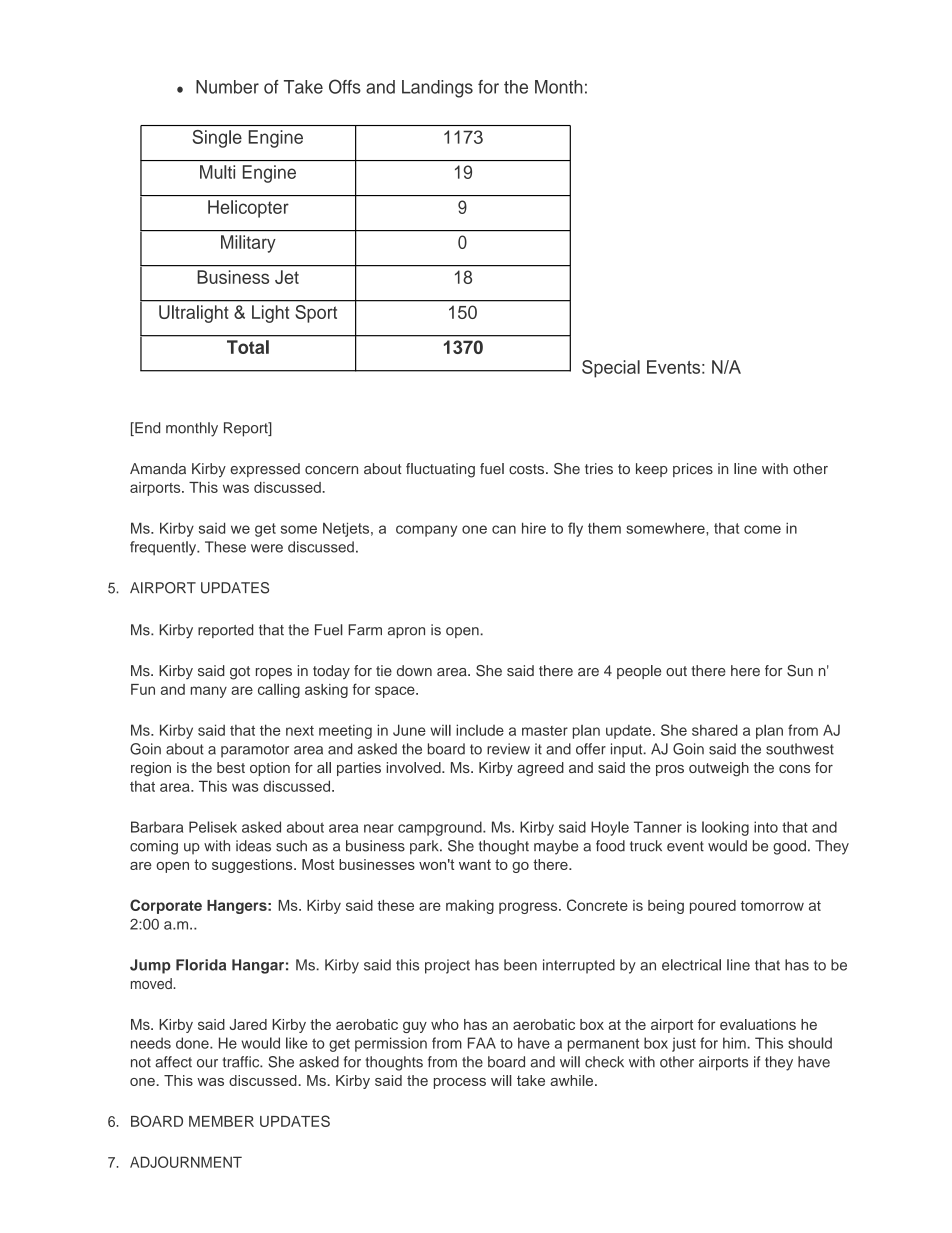  Describe the element at coordinates (240, 673) in the document. I see `got` at that location.
